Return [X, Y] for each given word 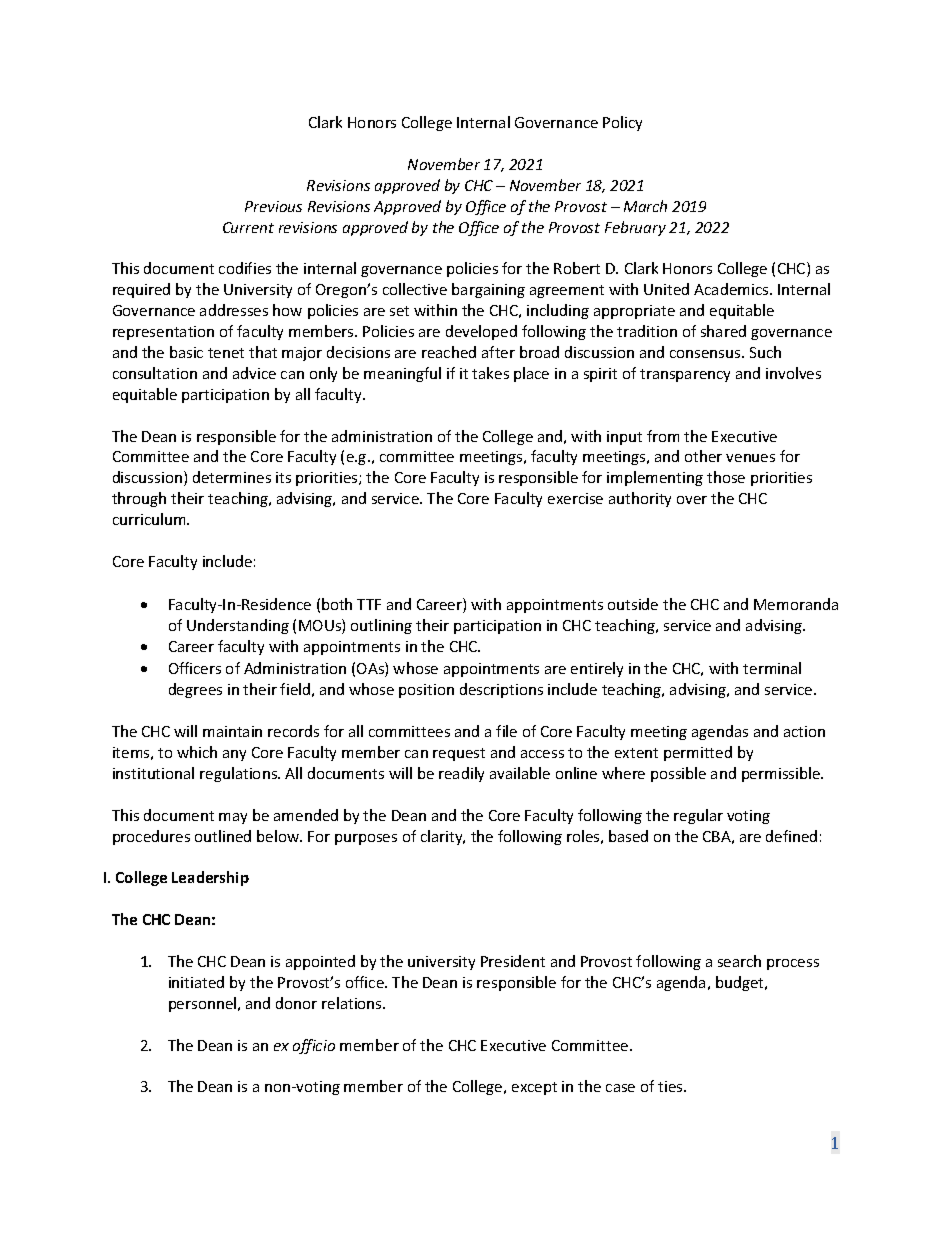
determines [232, 477]
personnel [204, 1004]
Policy [622, 123]
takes [490, 373]
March [645, 206]
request [459, 754]
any [234, 755]
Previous [273, 206]
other [703, 456]
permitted [698, 753]
